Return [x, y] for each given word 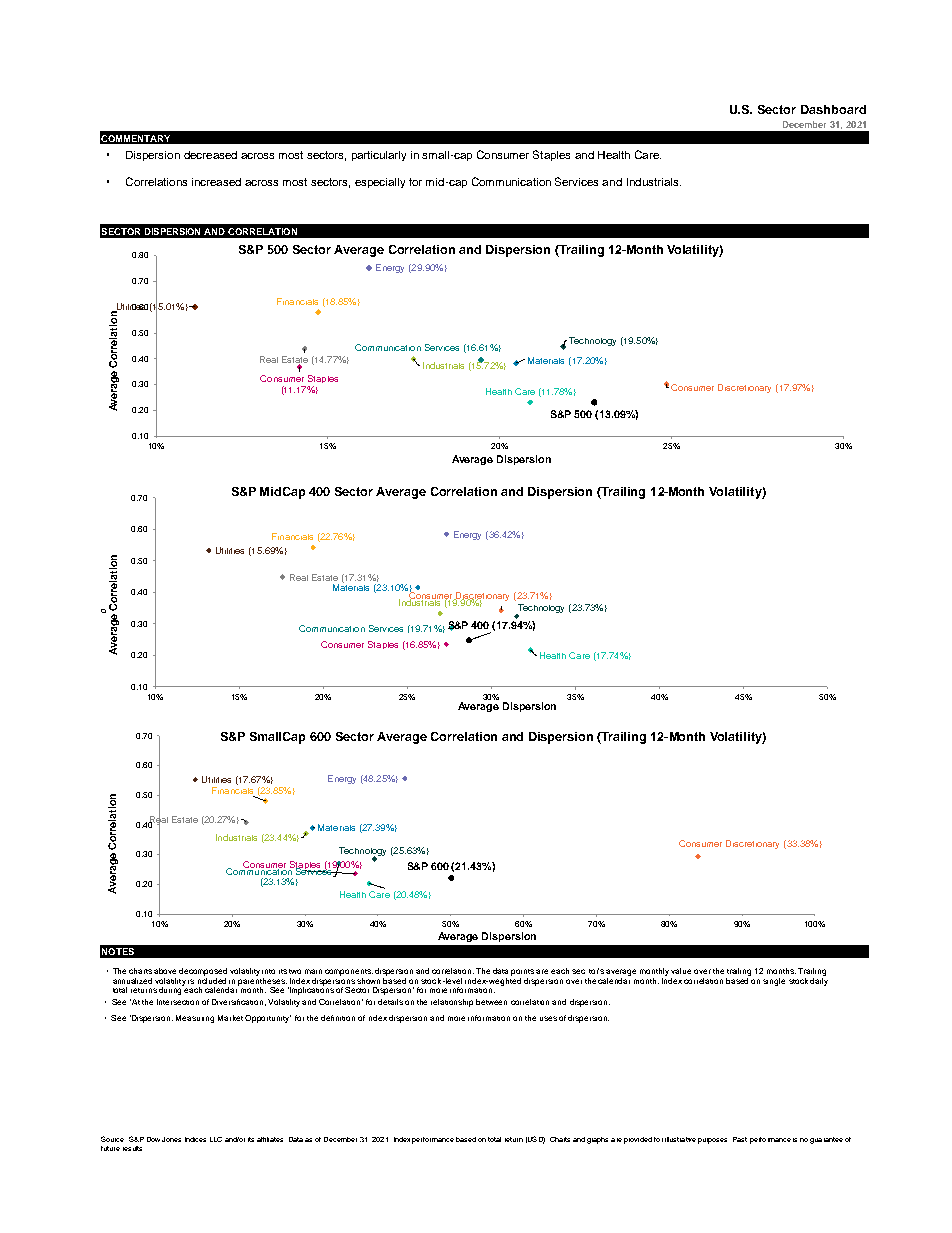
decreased [210, 155]
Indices [195, 1139]
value [681, 971]
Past [740, 1139]
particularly [379, 156]
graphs [597, 1140]
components [349, 972]
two [295, 971]
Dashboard [833, 109]
